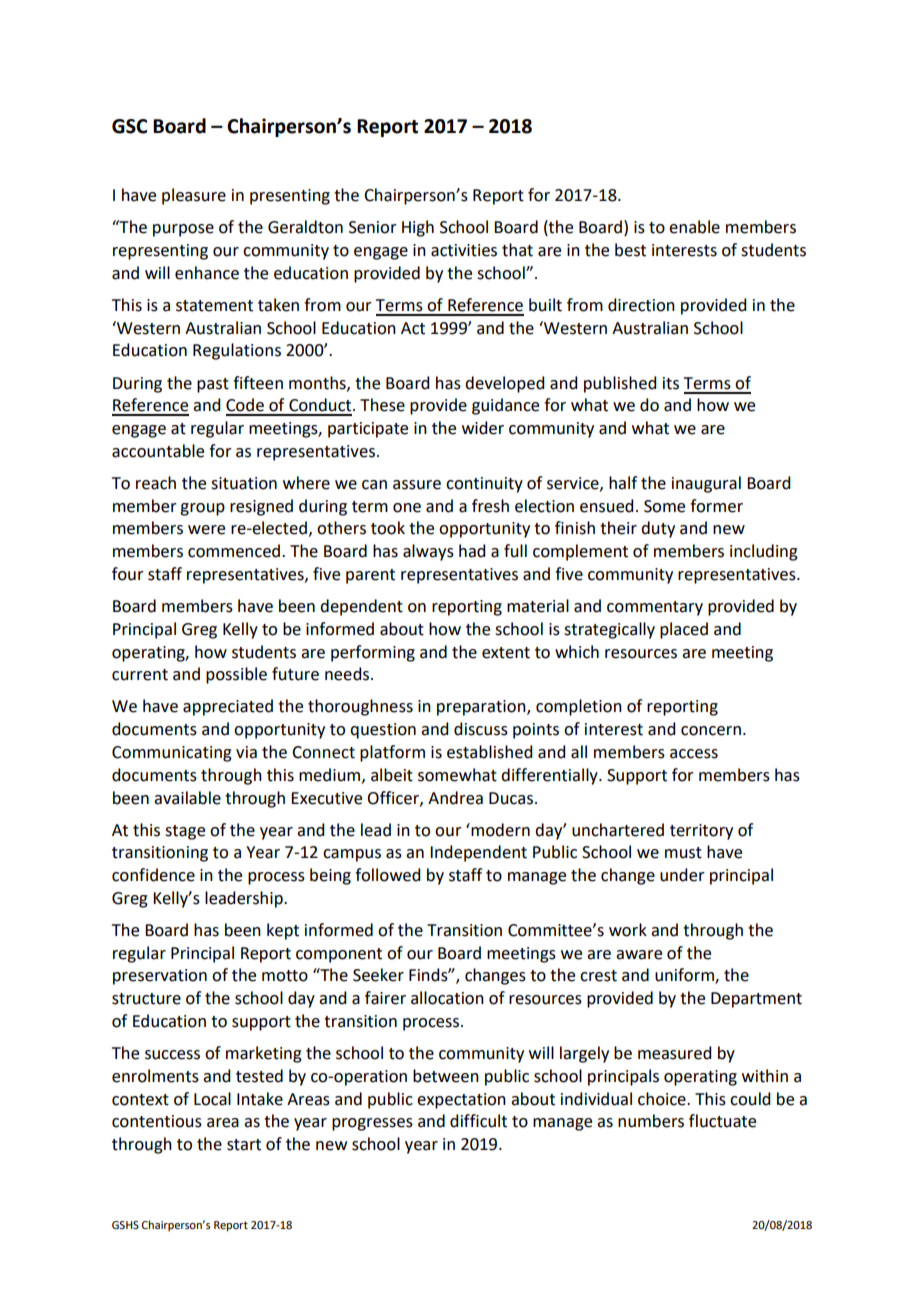  I want to click on possible, so click(236, 675).
